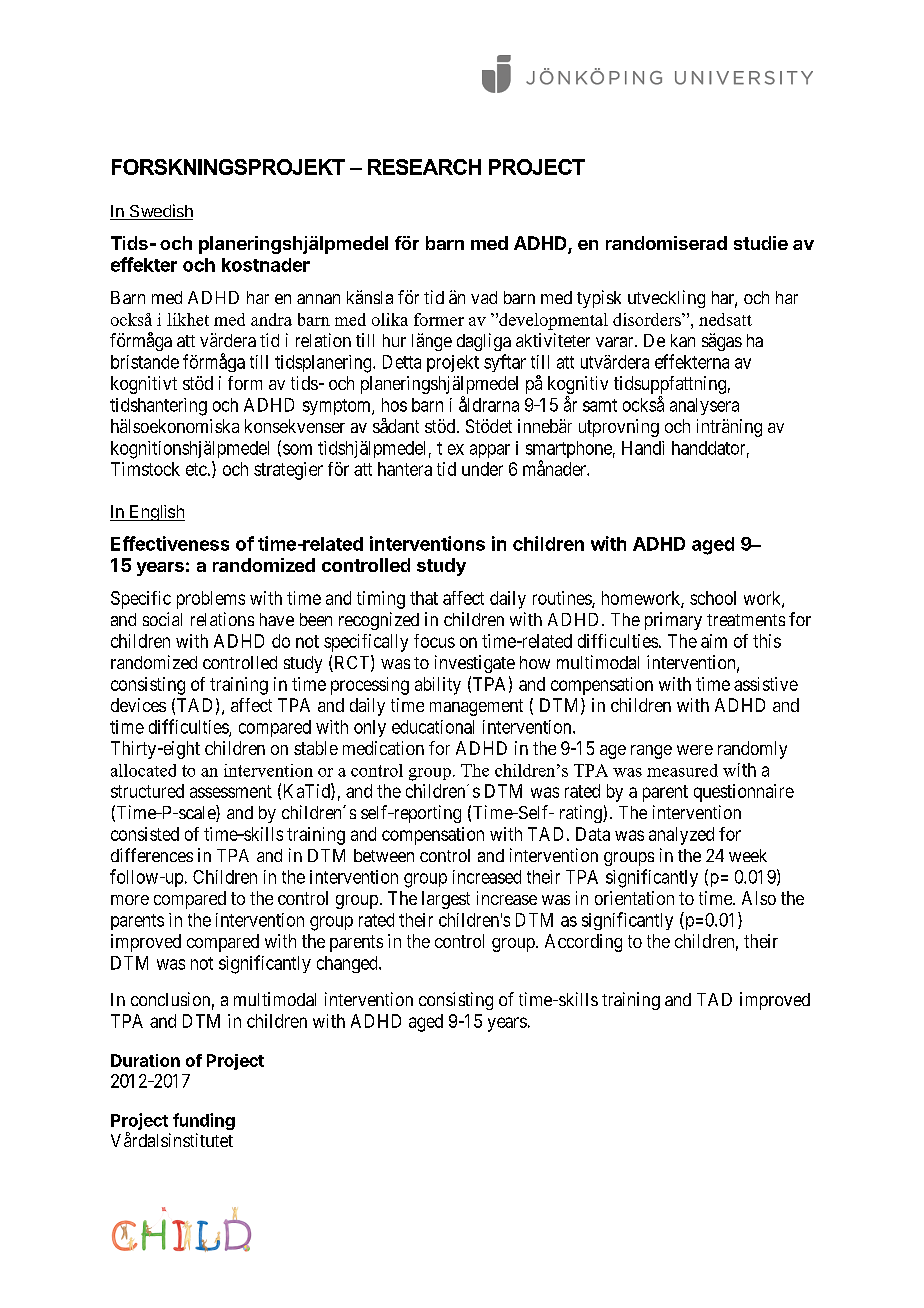  I want to click on changed, so click(348, 964).
